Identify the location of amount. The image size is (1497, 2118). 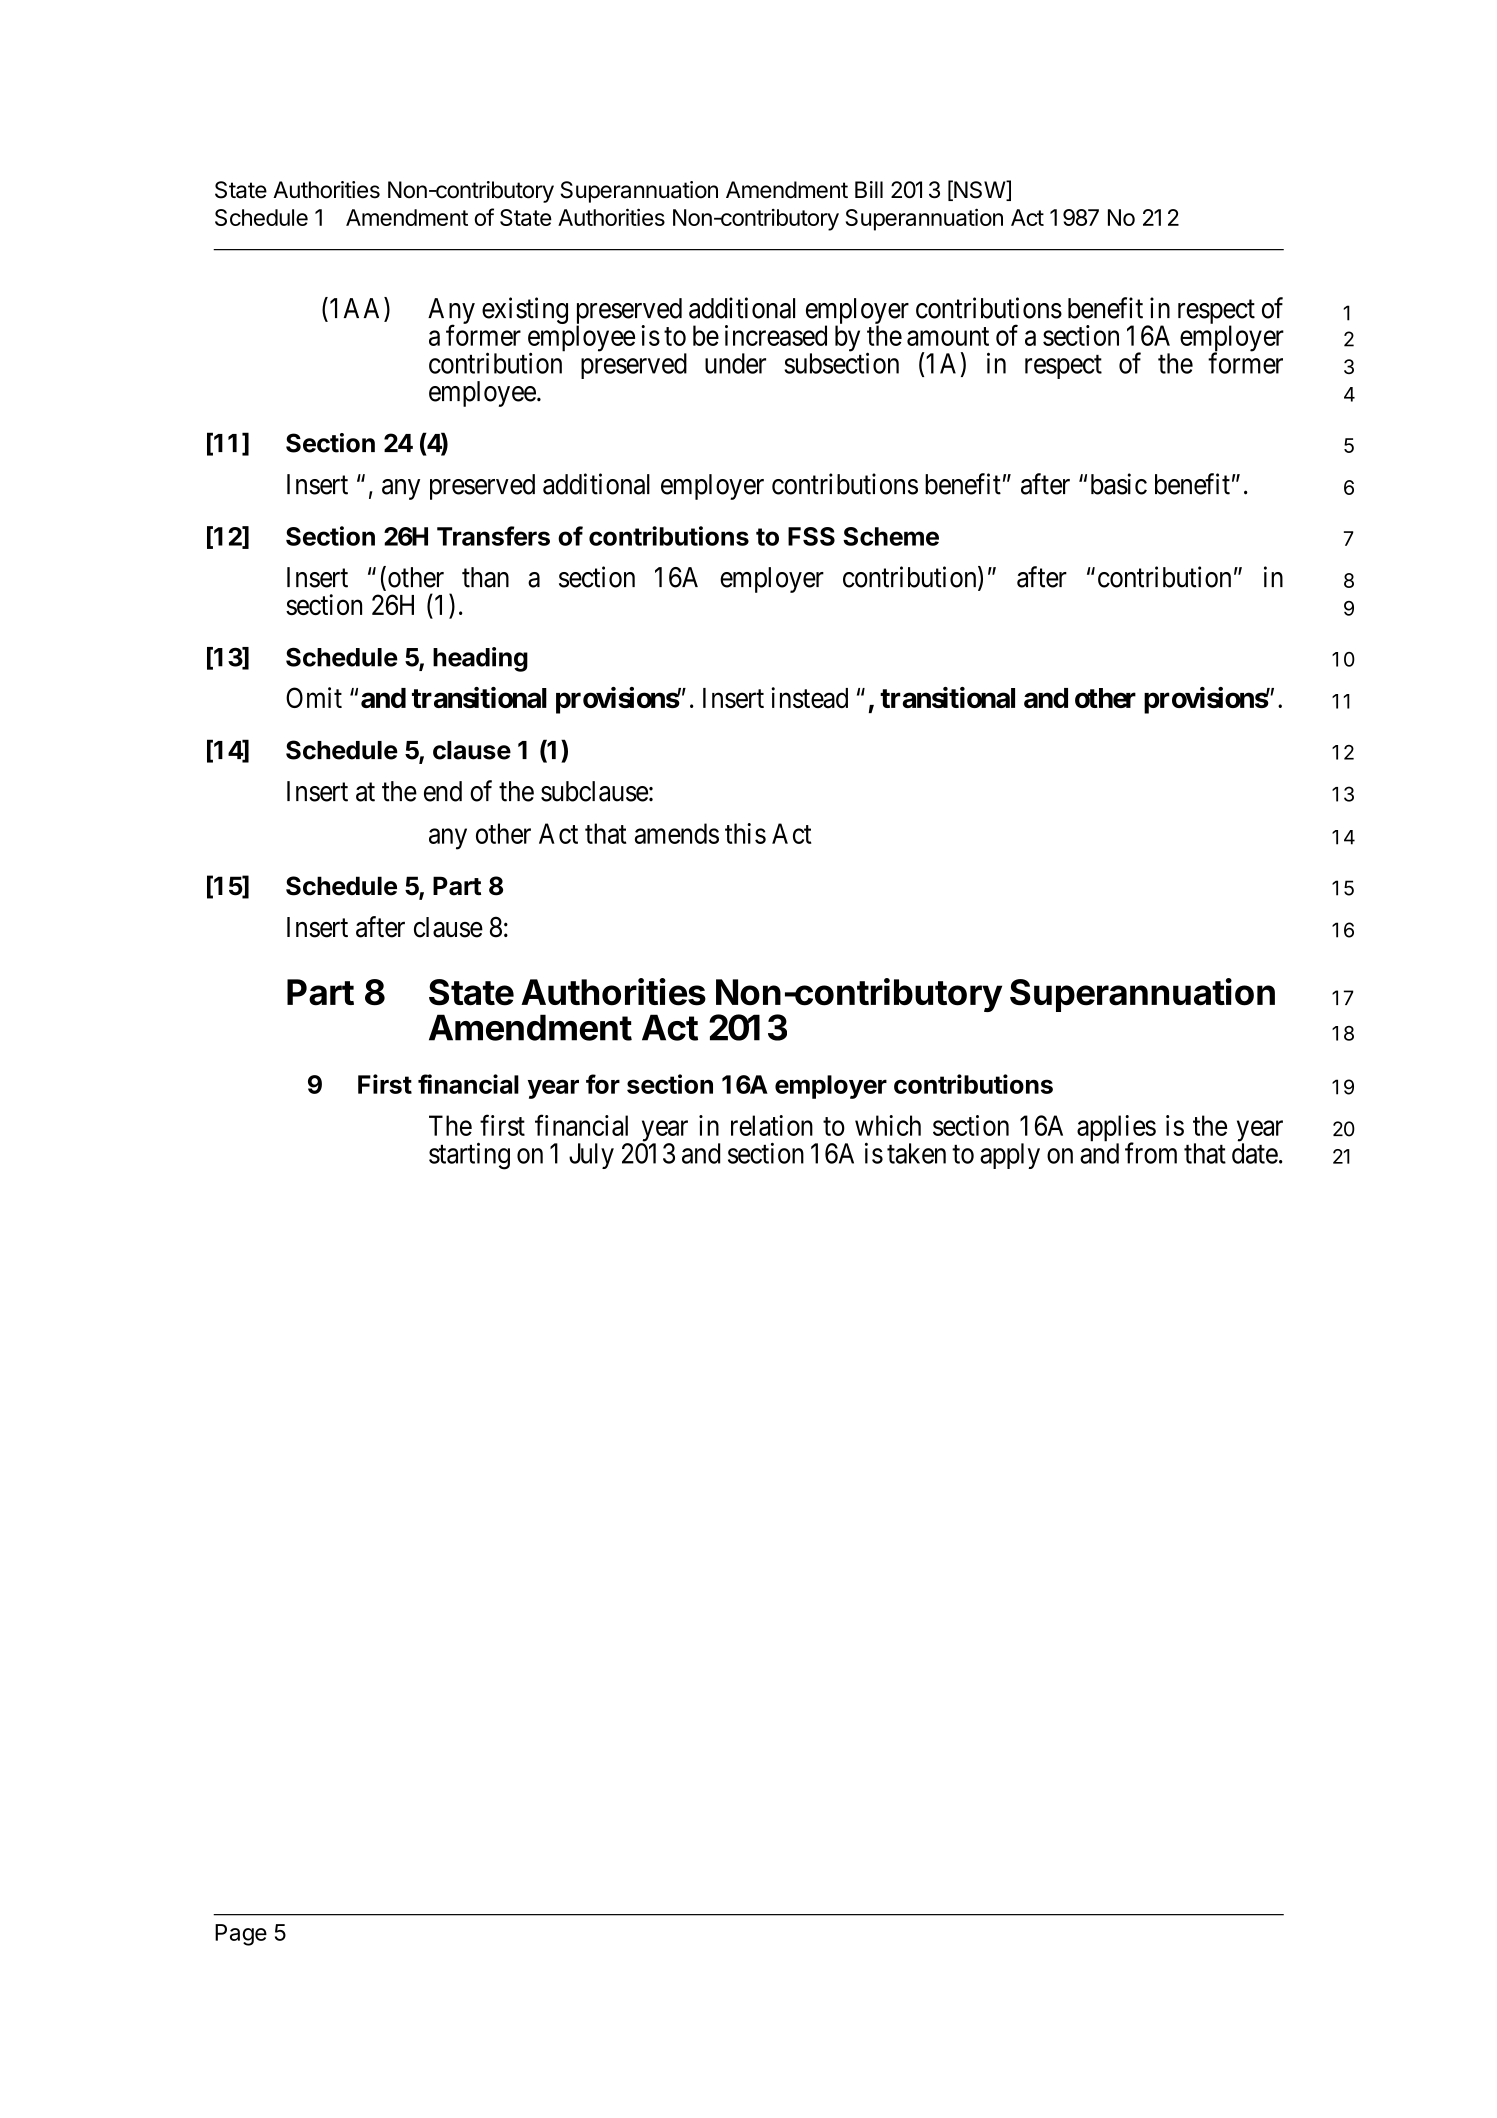
(948, 336).
